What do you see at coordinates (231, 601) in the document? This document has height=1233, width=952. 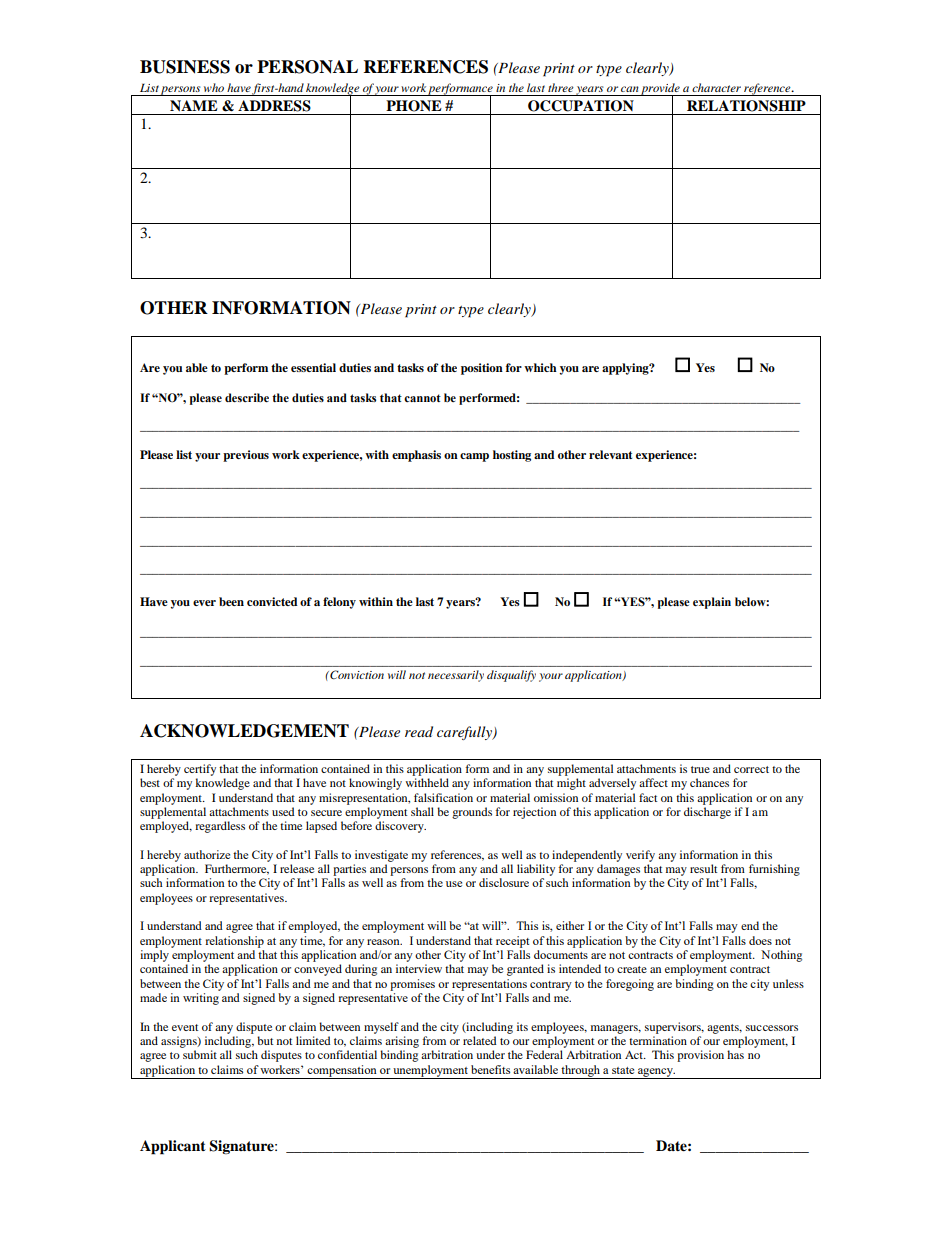 I see `been` at bounding box center [231, 601].
